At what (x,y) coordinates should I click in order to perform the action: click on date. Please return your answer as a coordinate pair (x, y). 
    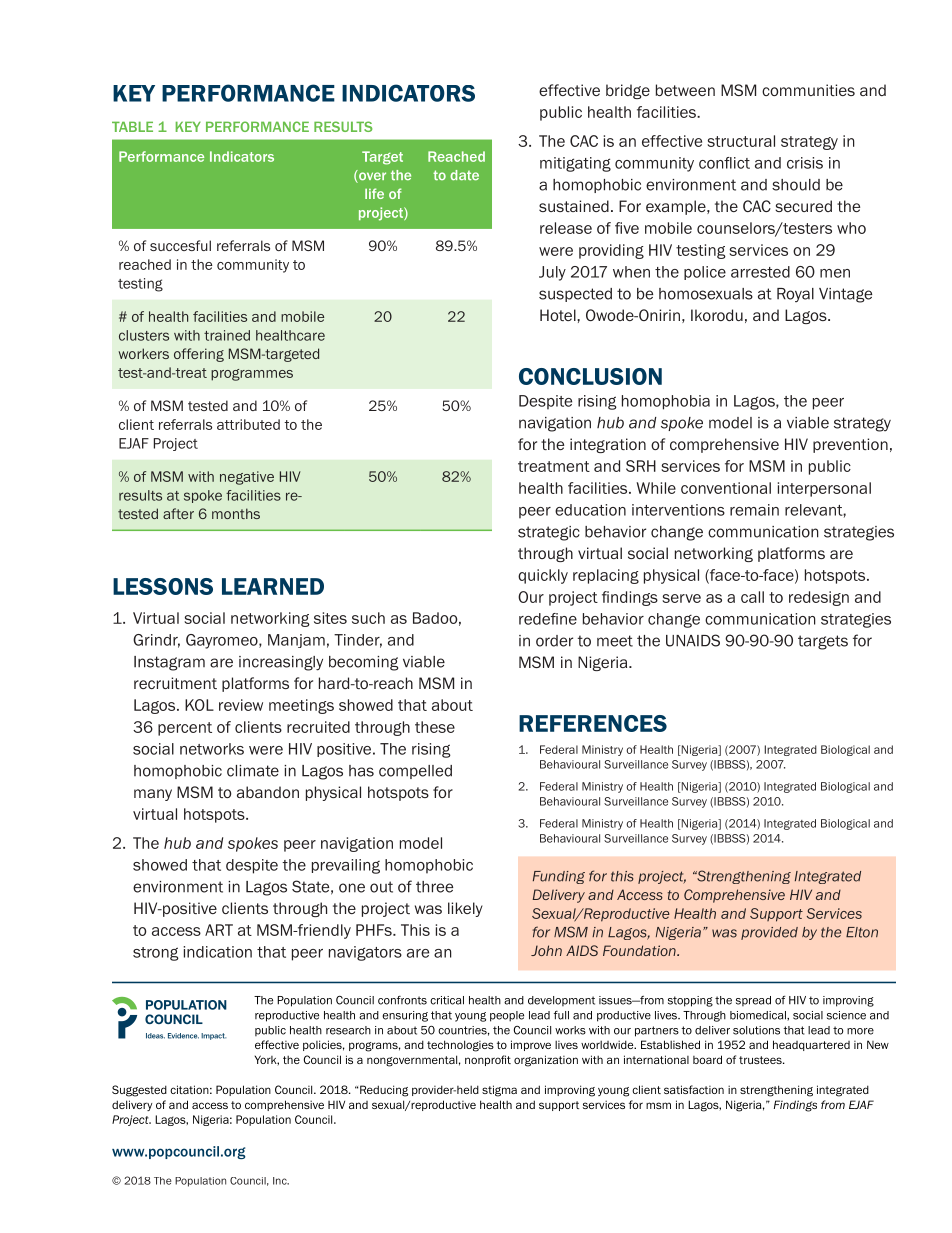
    Looking at the image, I should click on (464, 175).
